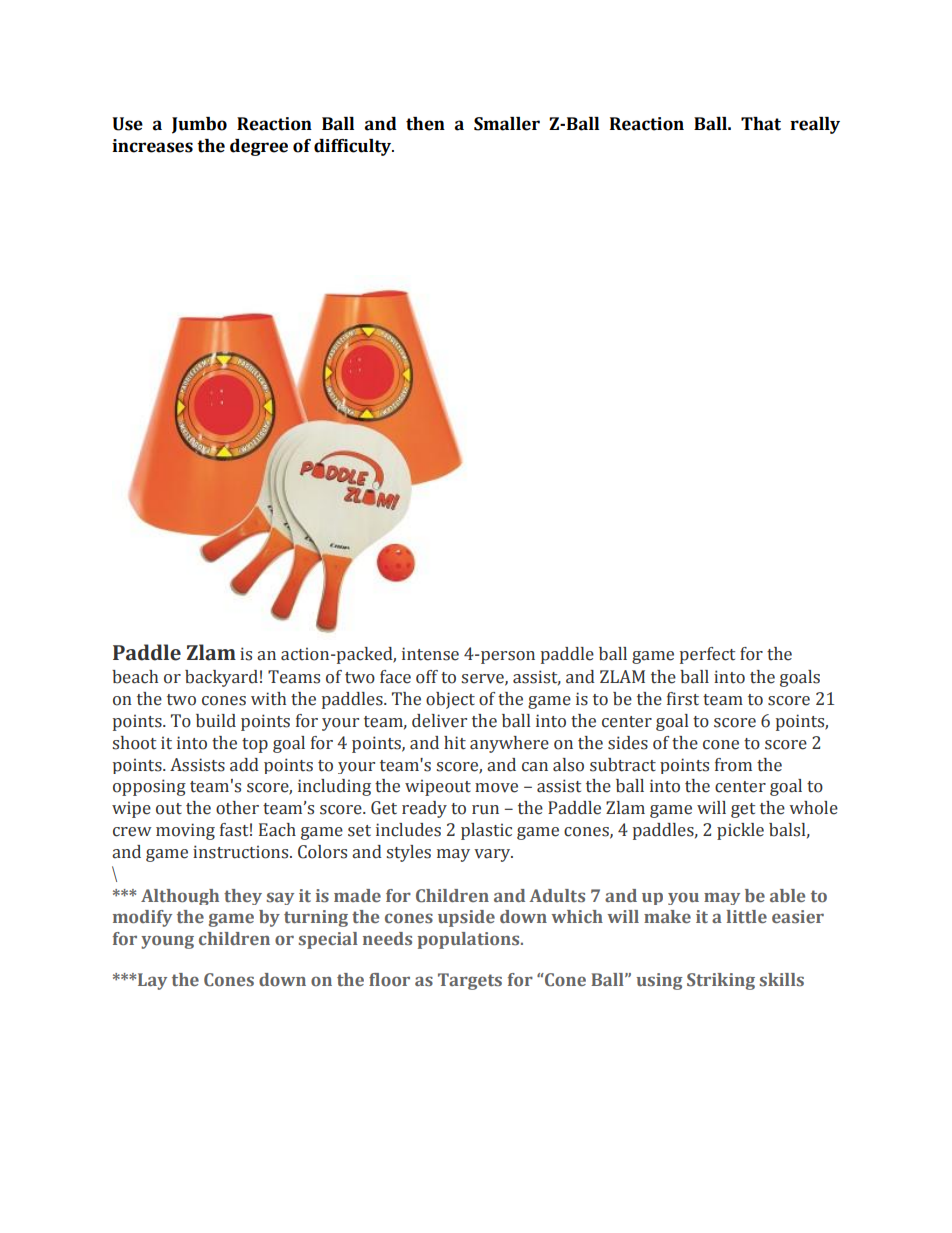 This screenshot has width=952, height=1233. Describe the element at coordinates (721, 981) in the screenshot. I see `Striking` at that location.
